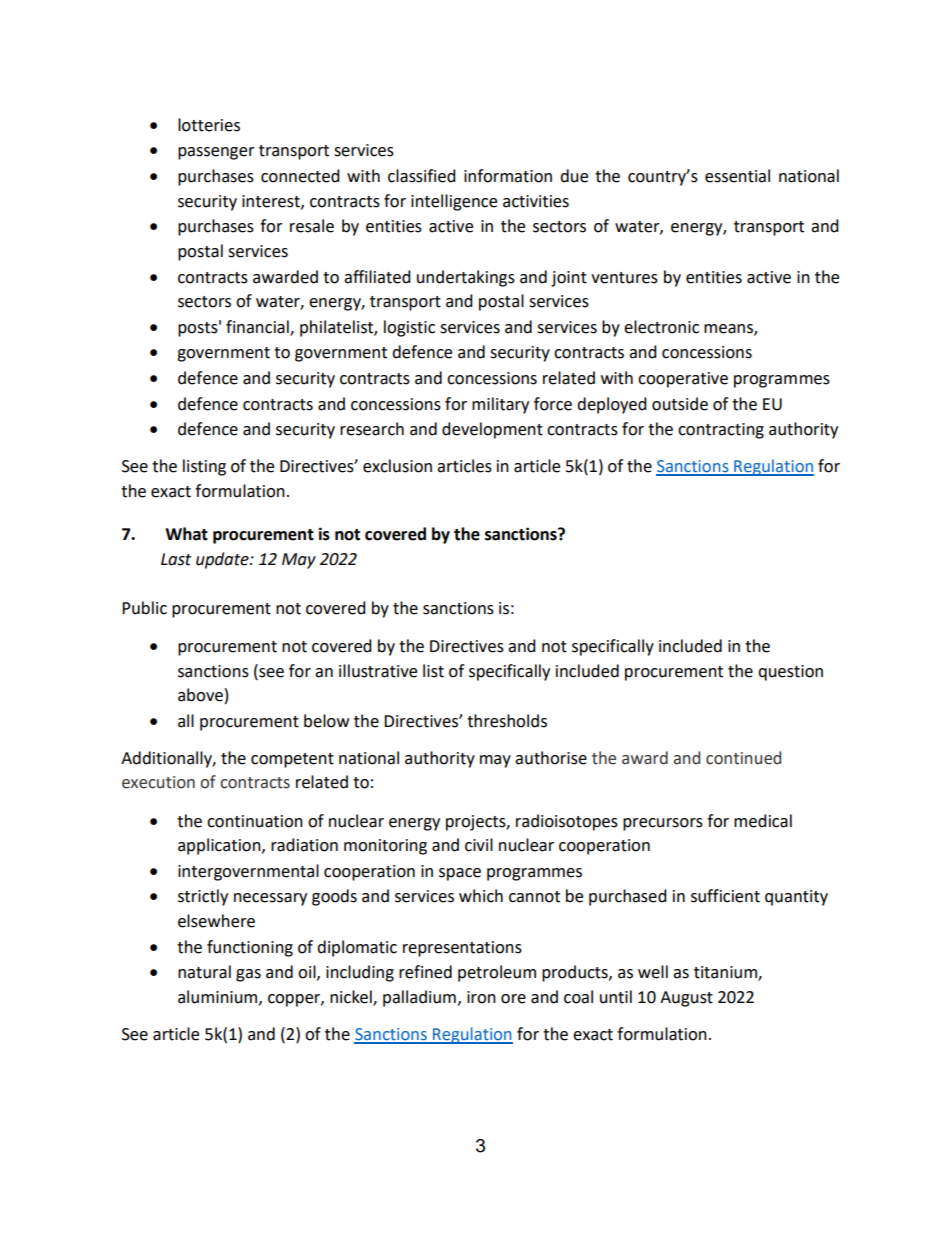 This image has width=952, height=1233. Describe the element at coordinates (497, 973) in the image. I see `petroleum` at that location.
